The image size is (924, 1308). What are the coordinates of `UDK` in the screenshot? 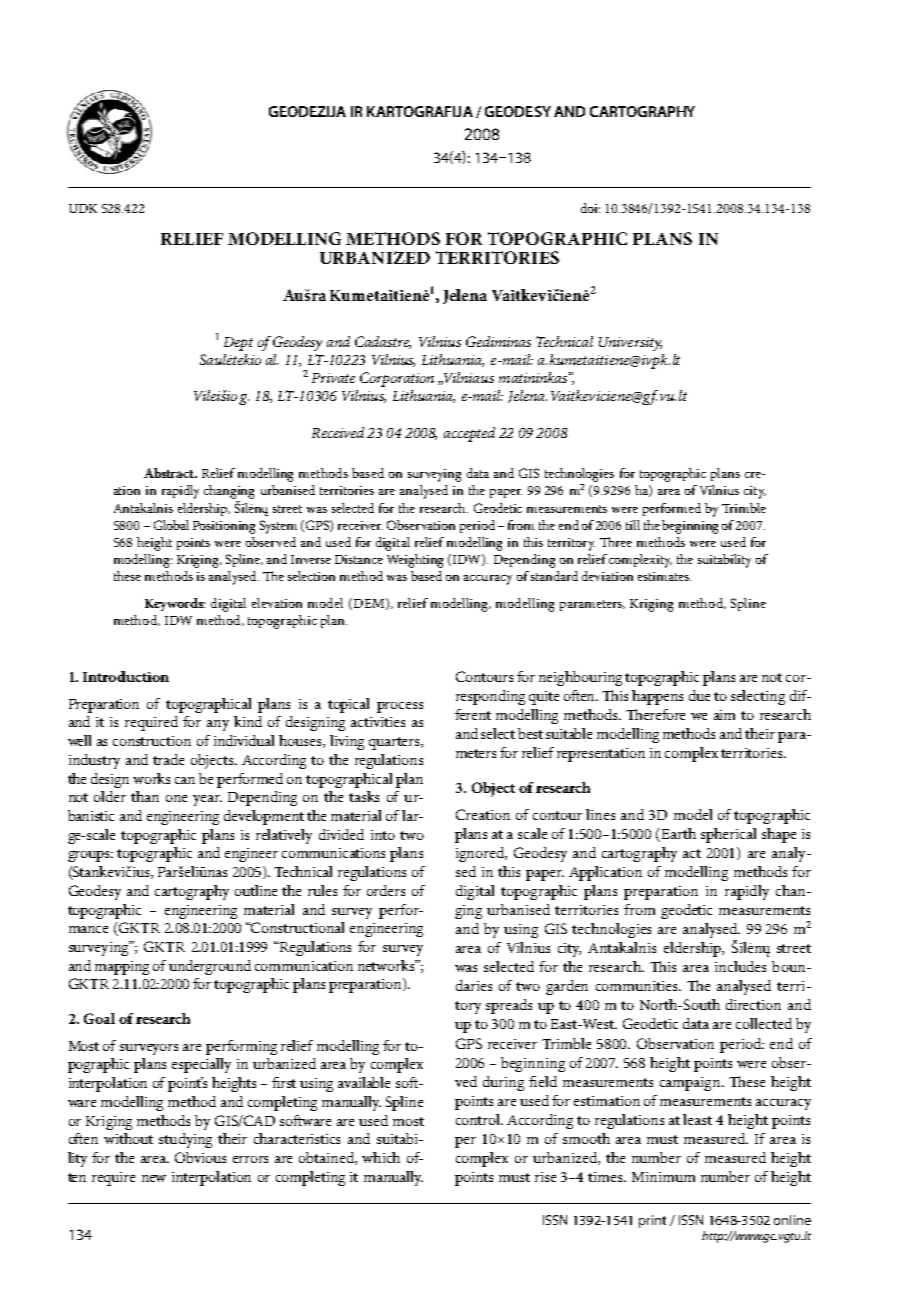 It's located at (83, 208).
